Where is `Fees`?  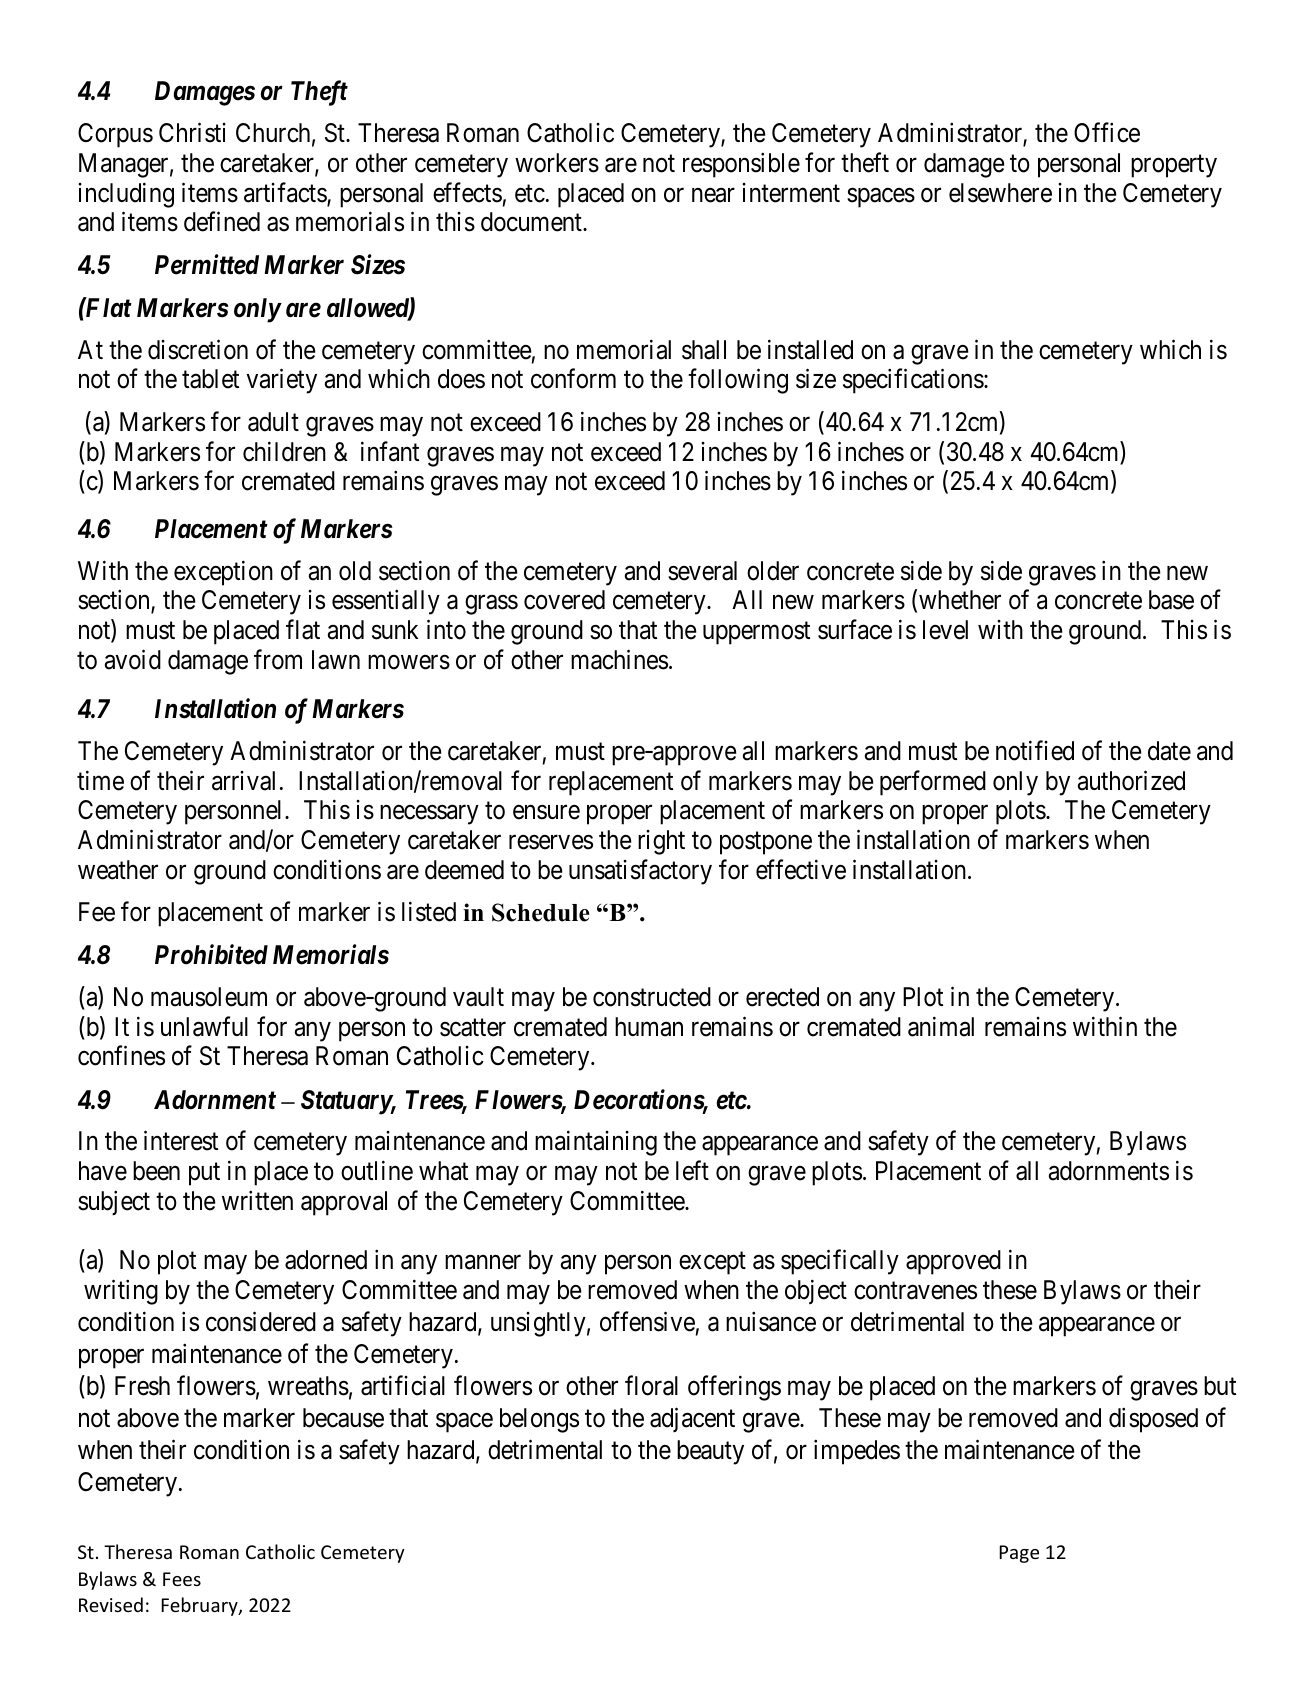 Fees is located at coordinates (182, 1579).
